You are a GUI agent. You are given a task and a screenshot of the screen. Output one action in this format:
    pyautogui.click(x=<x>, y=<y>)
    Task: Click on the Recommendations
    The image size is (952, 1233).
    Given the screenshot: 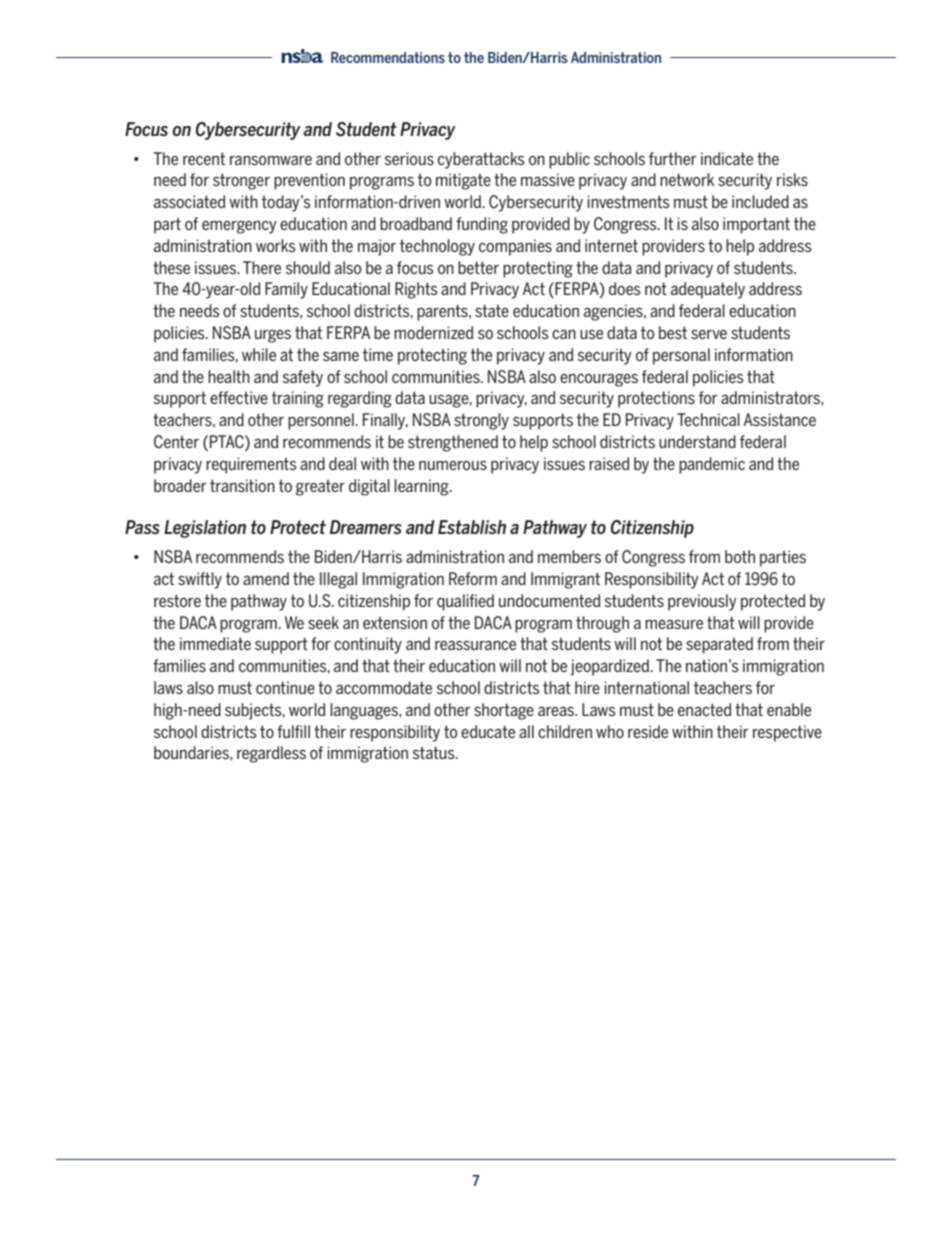 What is the action you would take?
    pyautogui.click(x=388, y=57)
